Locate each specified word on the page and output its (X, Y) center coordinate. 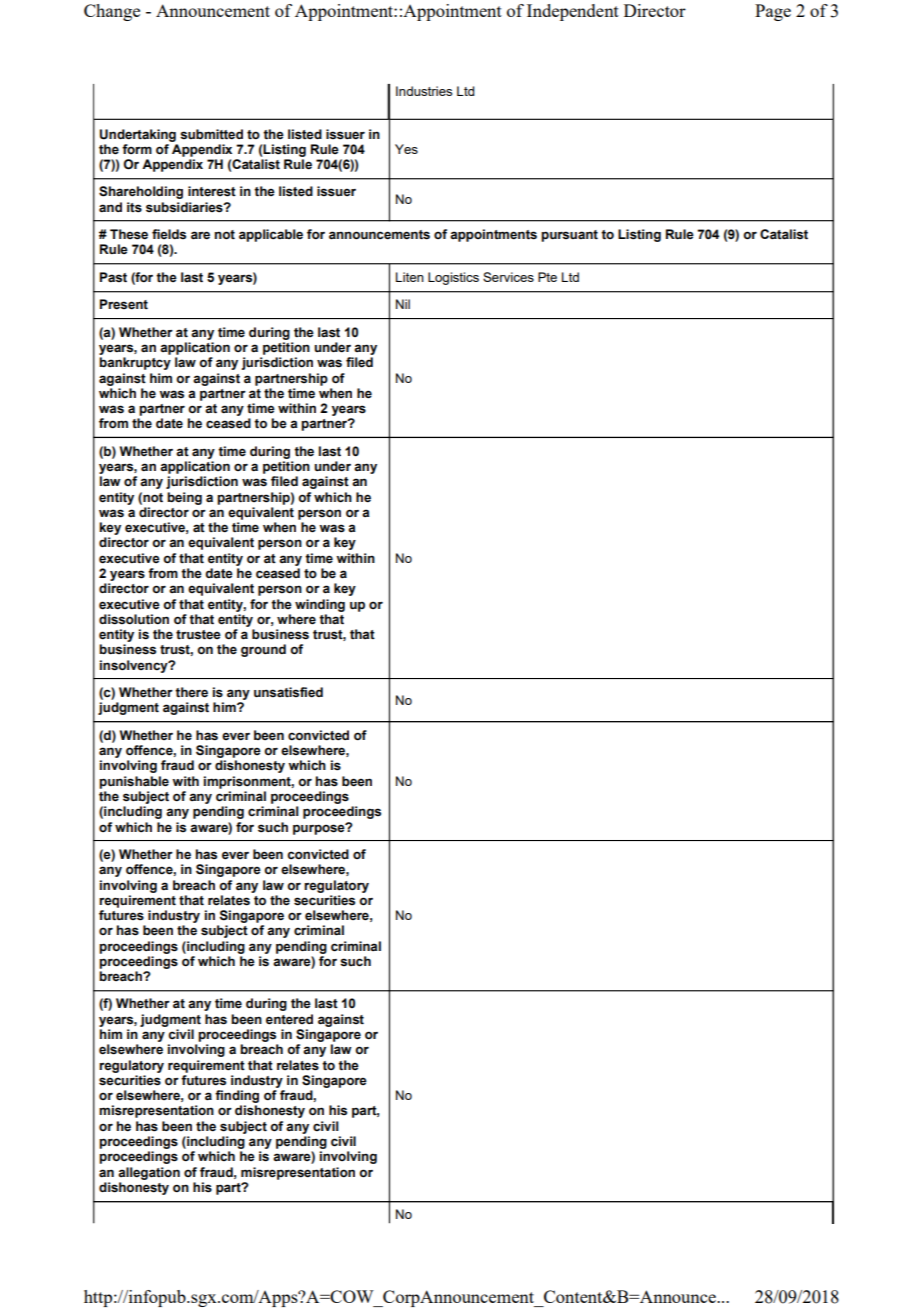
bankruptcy (135, 363)
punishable (134, 782)
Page (773, 12)
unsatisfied (288, 692)
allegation (149, 1173)
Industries (424, 91)
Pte (547, 277)
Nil (403, 304)
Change (112, 12)
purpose (320, 829)
